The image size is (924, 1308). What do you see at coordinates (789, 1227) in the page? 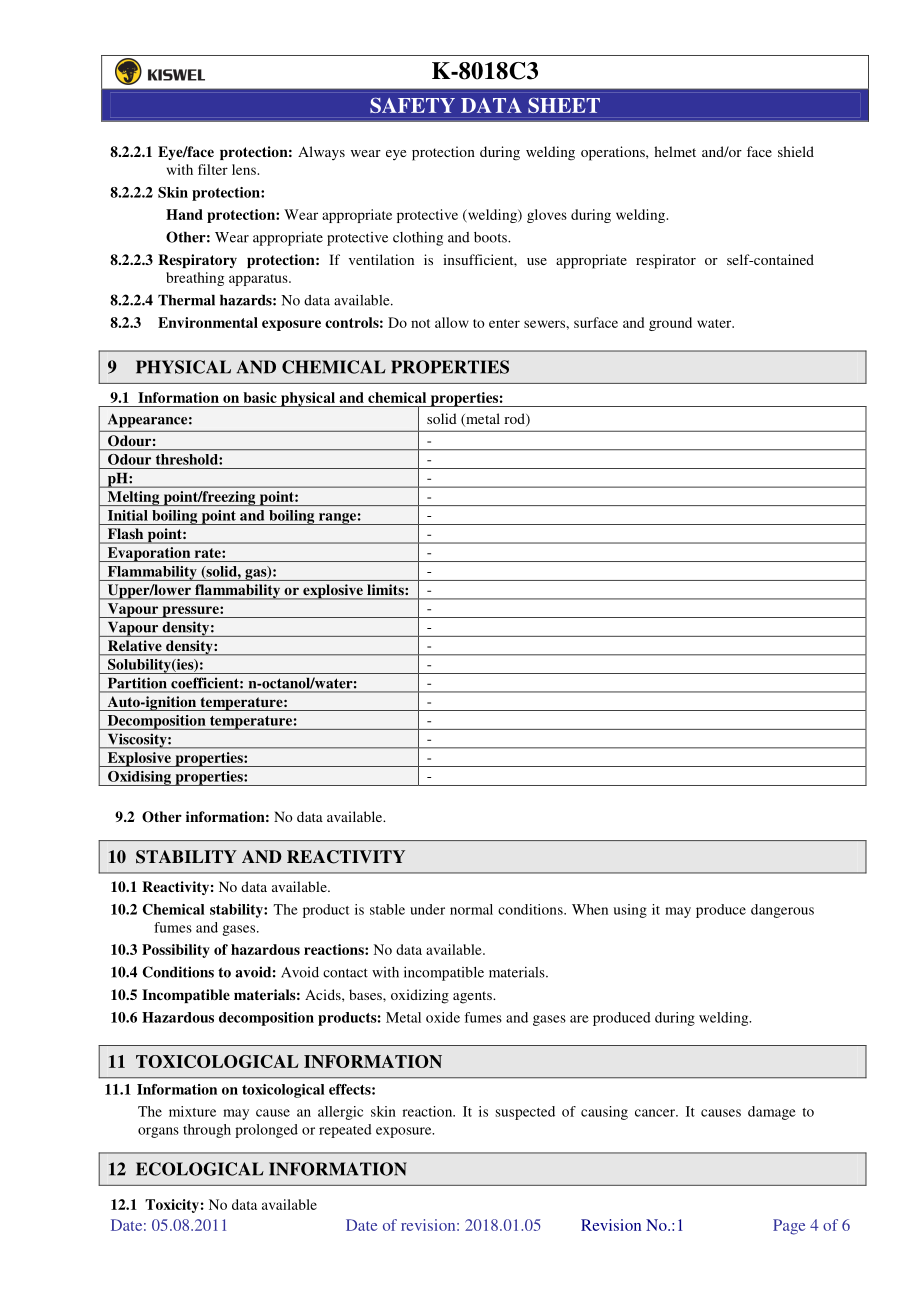
I see `Page` at bounding box center [789, 1227].
